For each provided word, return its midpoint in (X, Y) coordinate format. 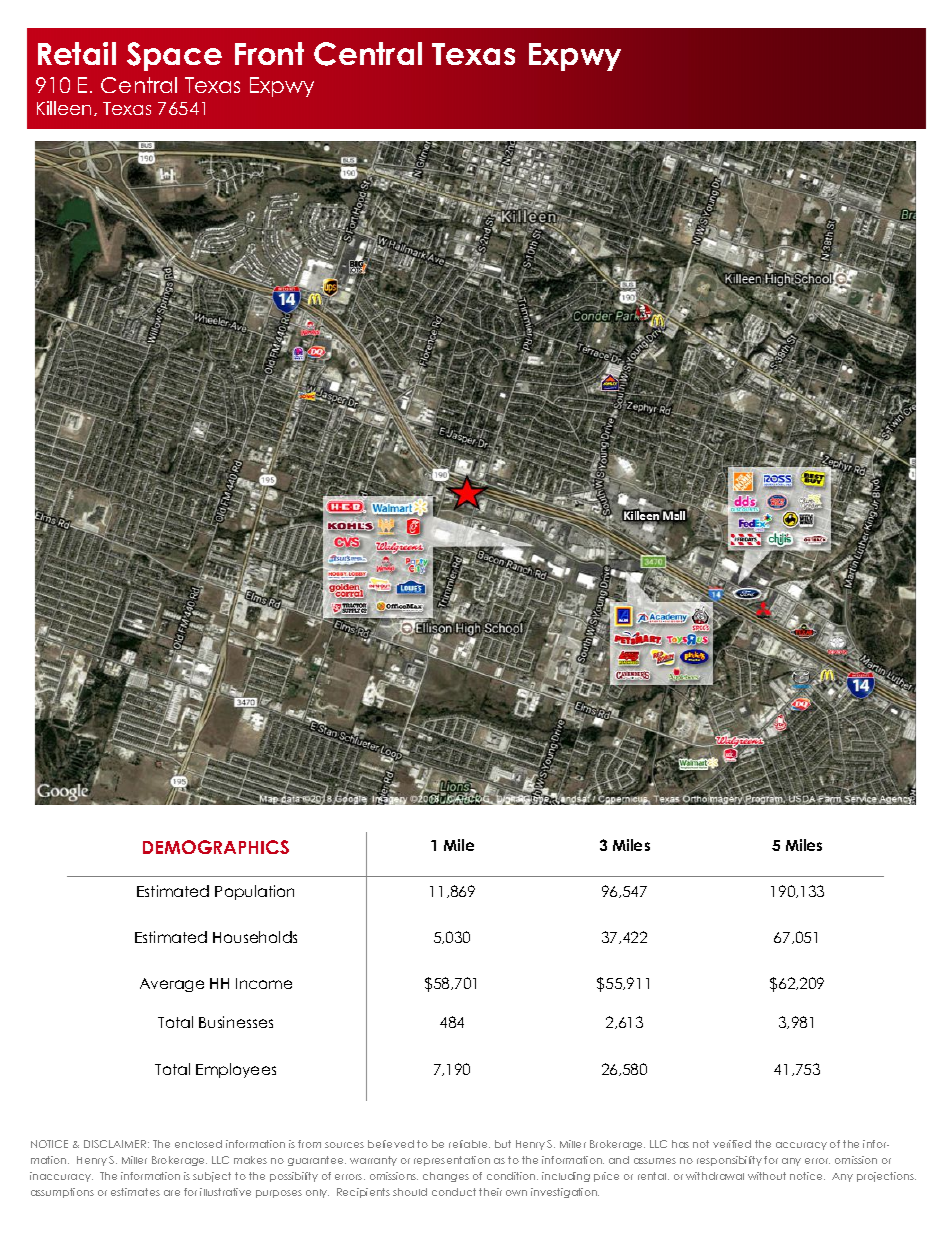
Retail (77, 53)
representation (452, 1161)
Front (269, 53)
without (767, 1176)
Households (255, 937)
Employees (236, 1070)
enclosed (198, 1144)
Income (264, 983)
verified (732, 1144)
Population (254, 892)
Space (174, 56)
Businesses (236, 1022)
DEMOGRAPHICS (216, 847)
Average (172, 985)
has (680, 1144)
